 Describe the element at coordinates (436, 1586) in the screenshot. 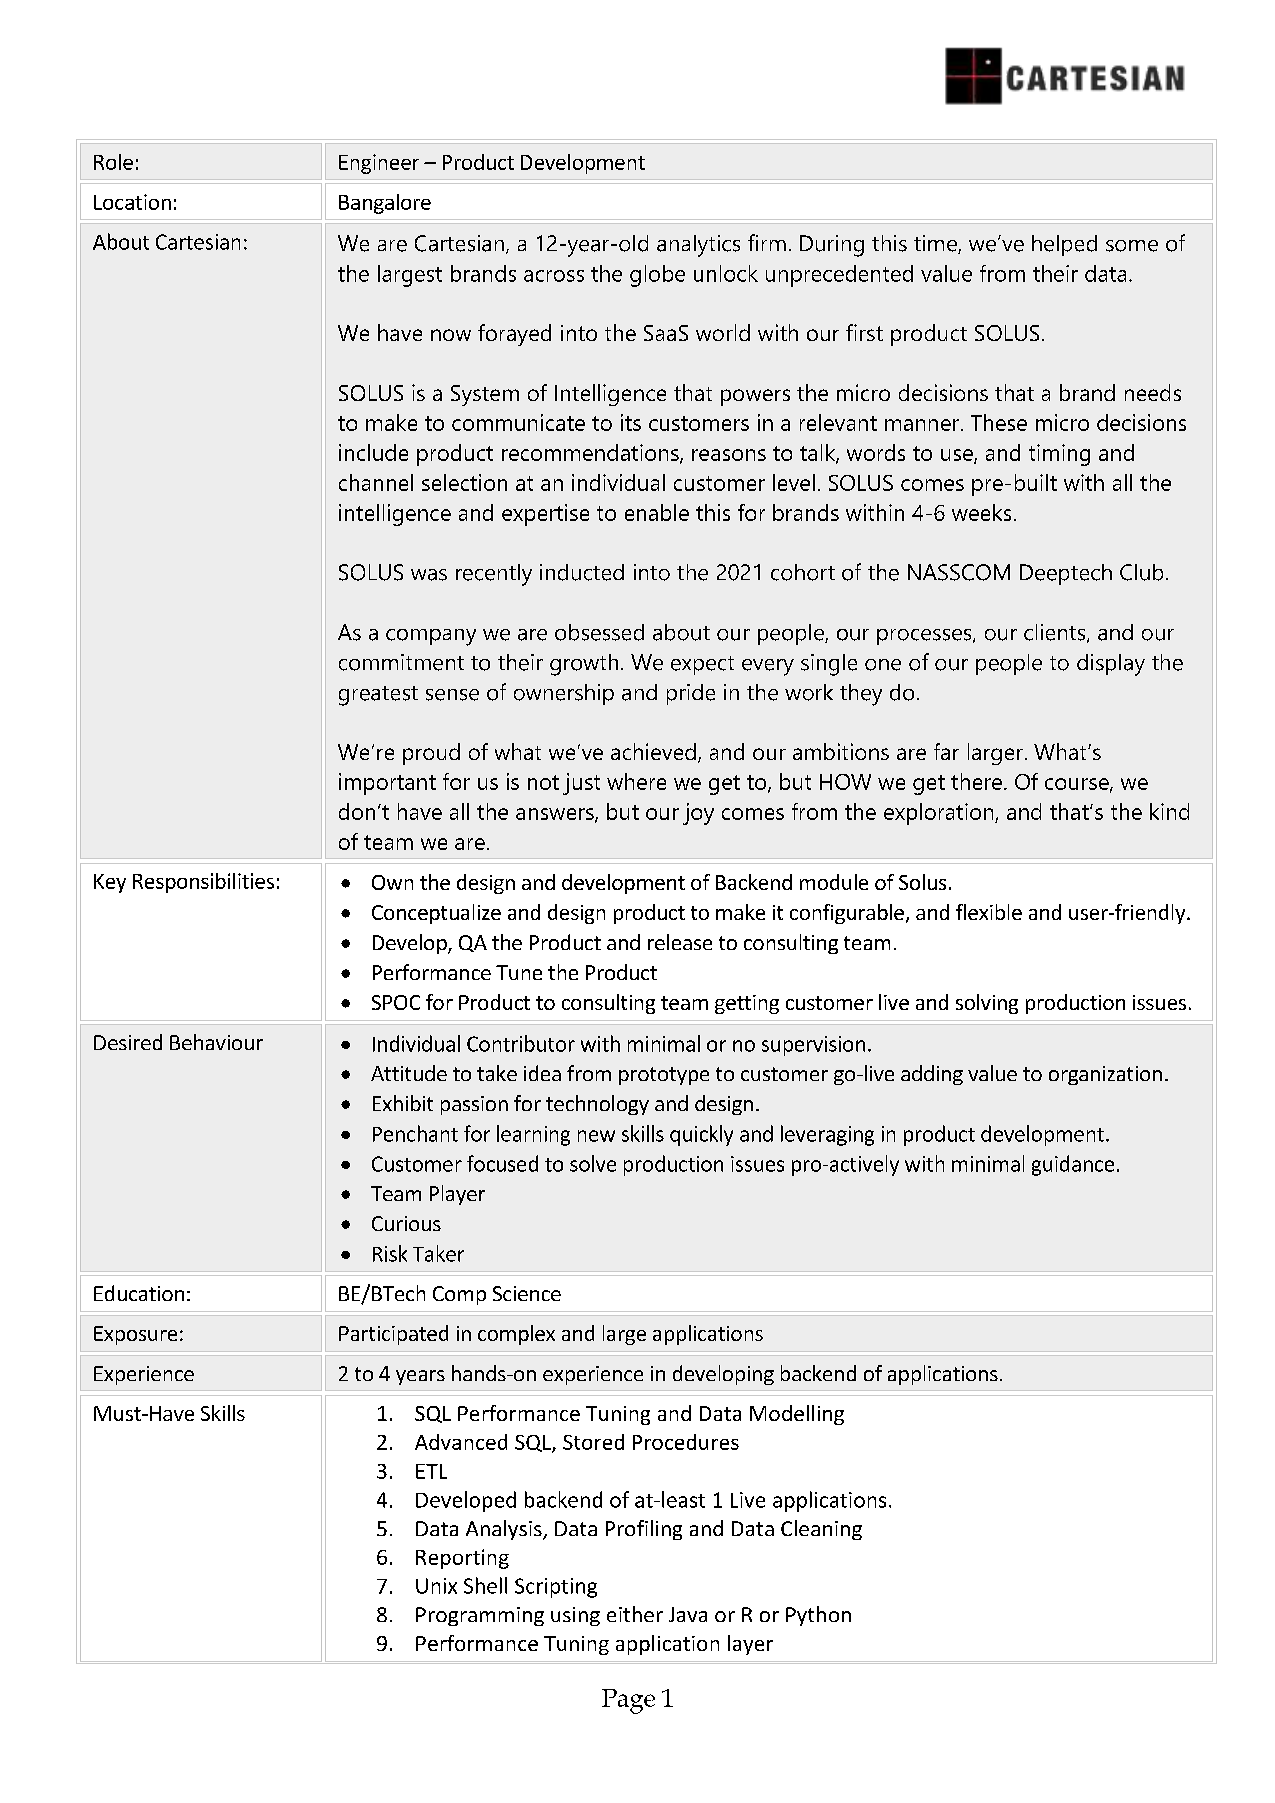

I see `Unix` at that location.
